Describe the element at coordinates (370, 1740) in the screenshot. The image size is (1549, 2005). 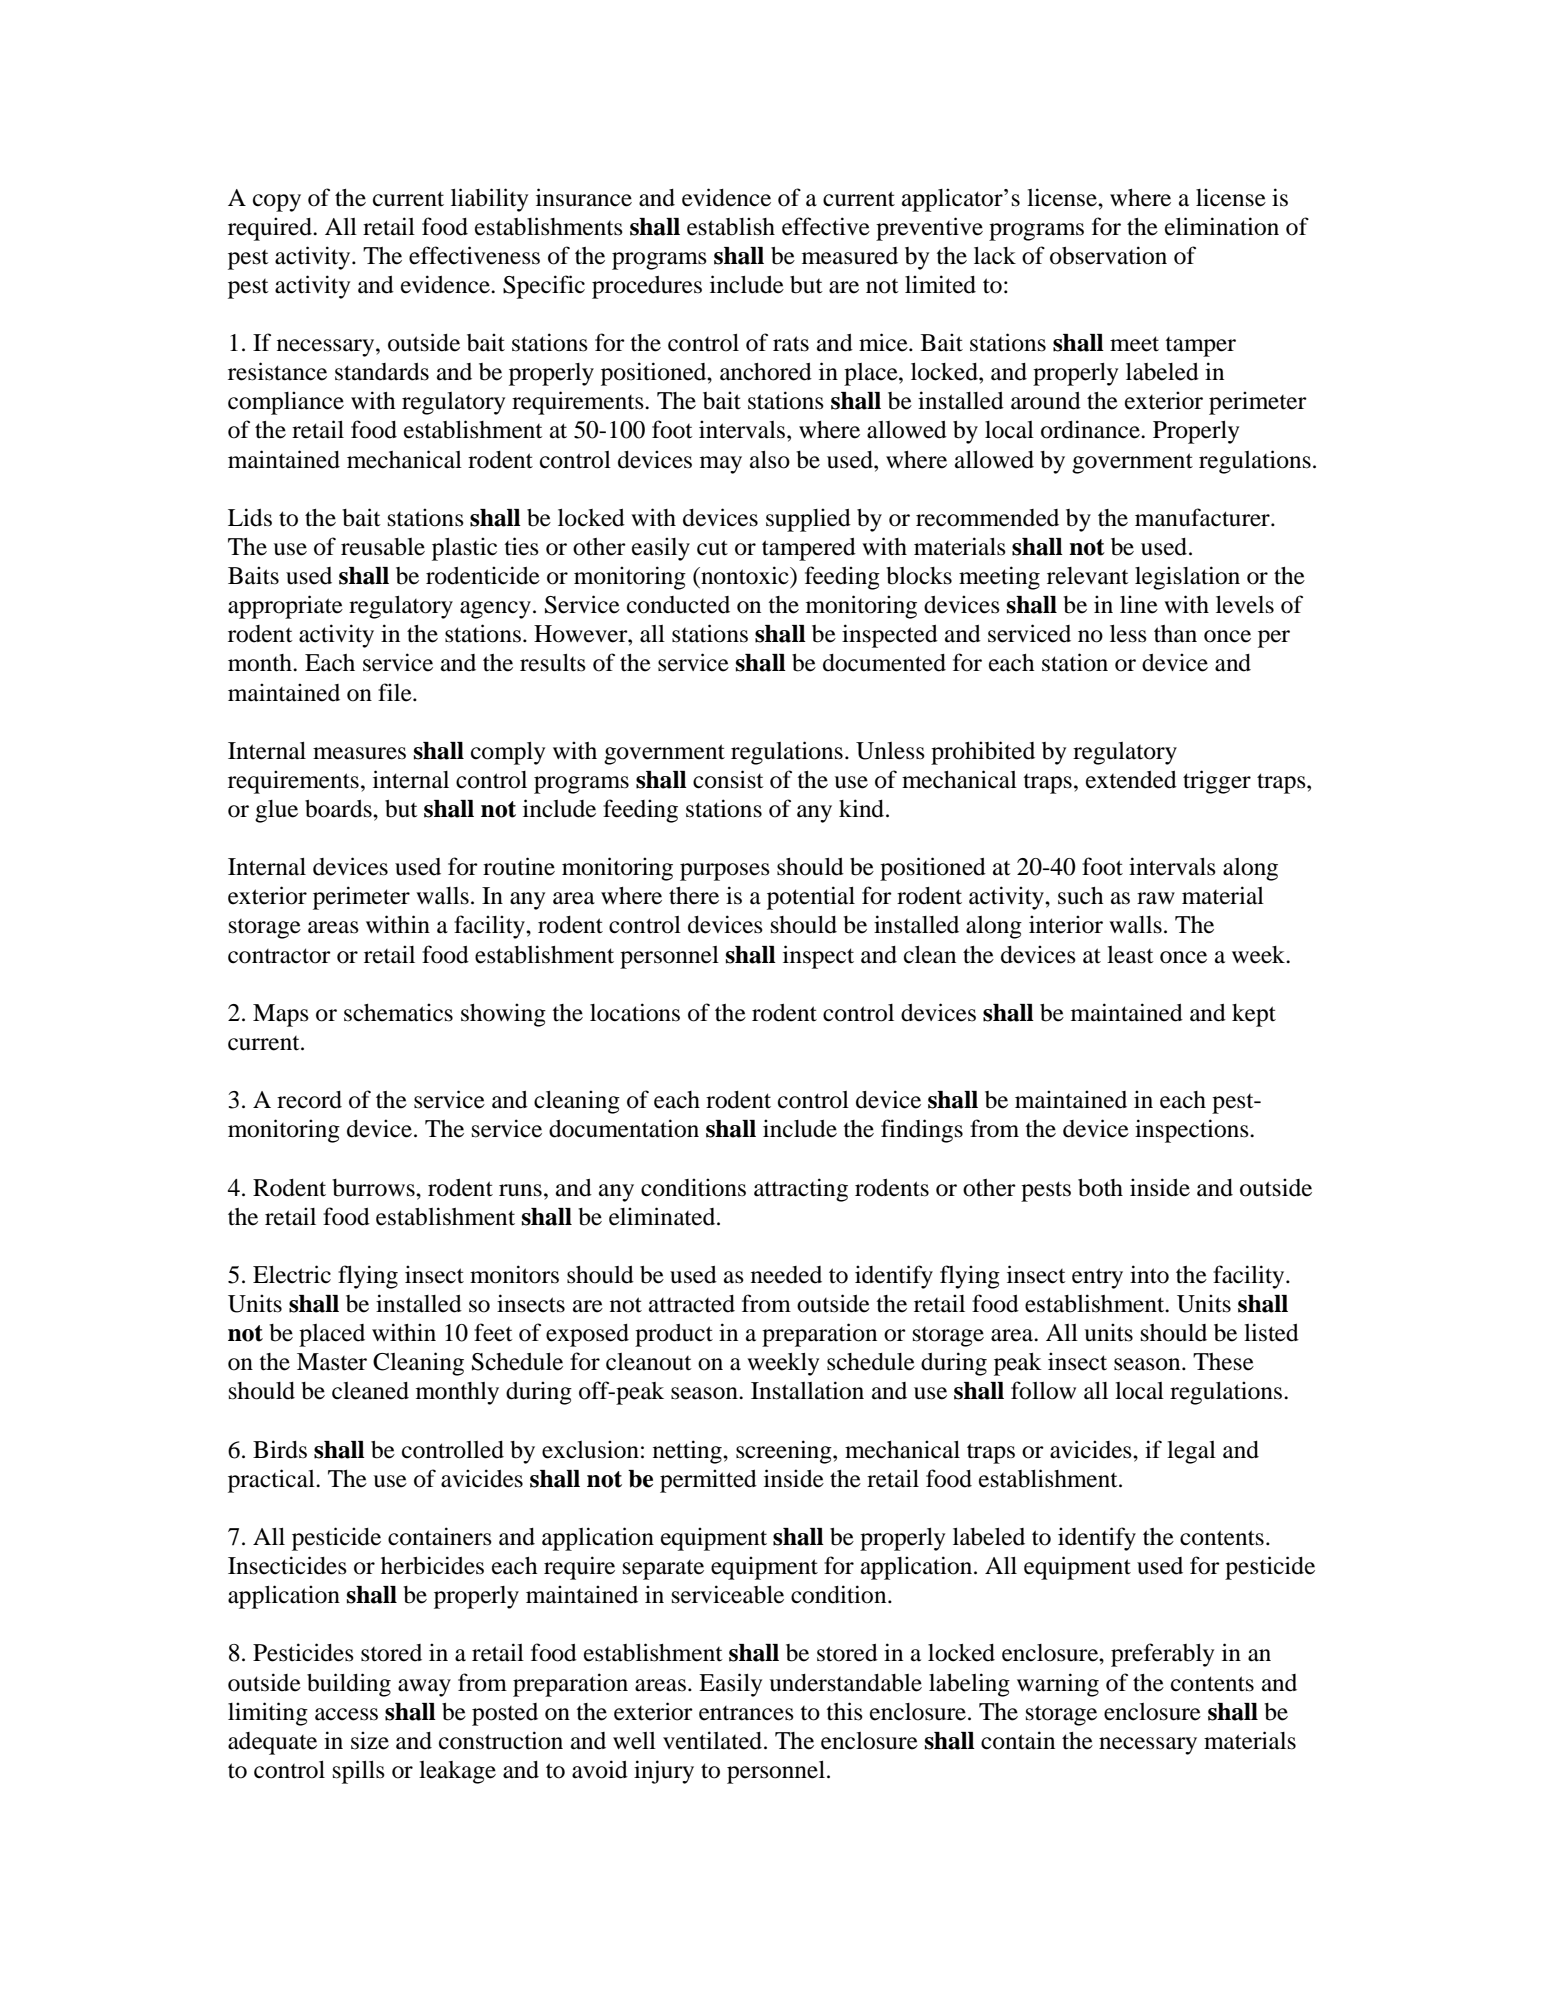
I see `size` at that location.
